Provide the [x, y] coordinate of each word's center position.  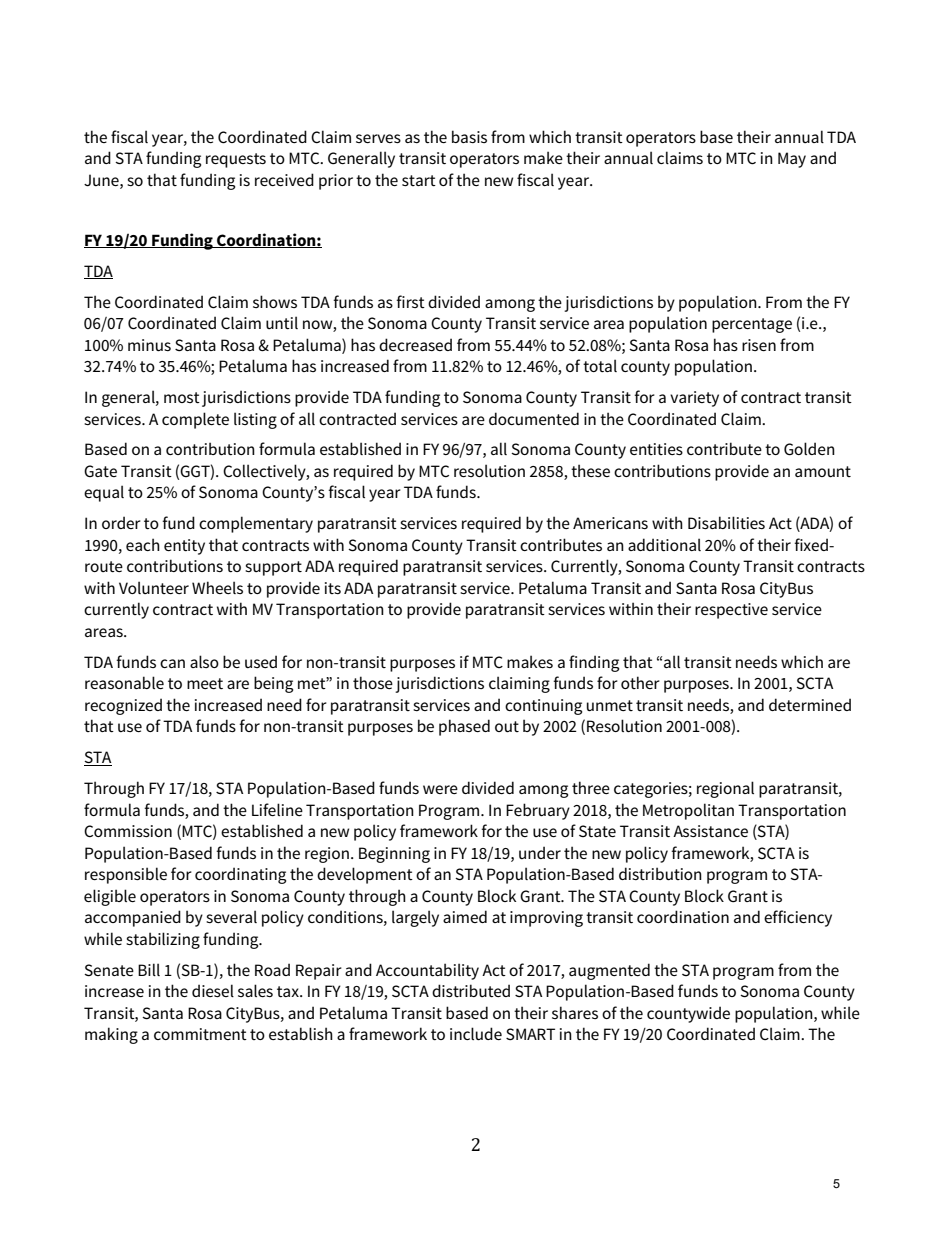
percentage [752, 325]
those [373, 682]
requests [236, 160]
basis [469, 136]
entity [184, 547]
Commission [128, 831]
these [590, 470]
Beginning [394, 855]
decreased [415, 344]
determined [810, 704]
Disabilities [726, 522]
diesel [213, 990]
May [792, 160]
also [204, 661]
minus [149, 345]
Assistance [710, 831]
